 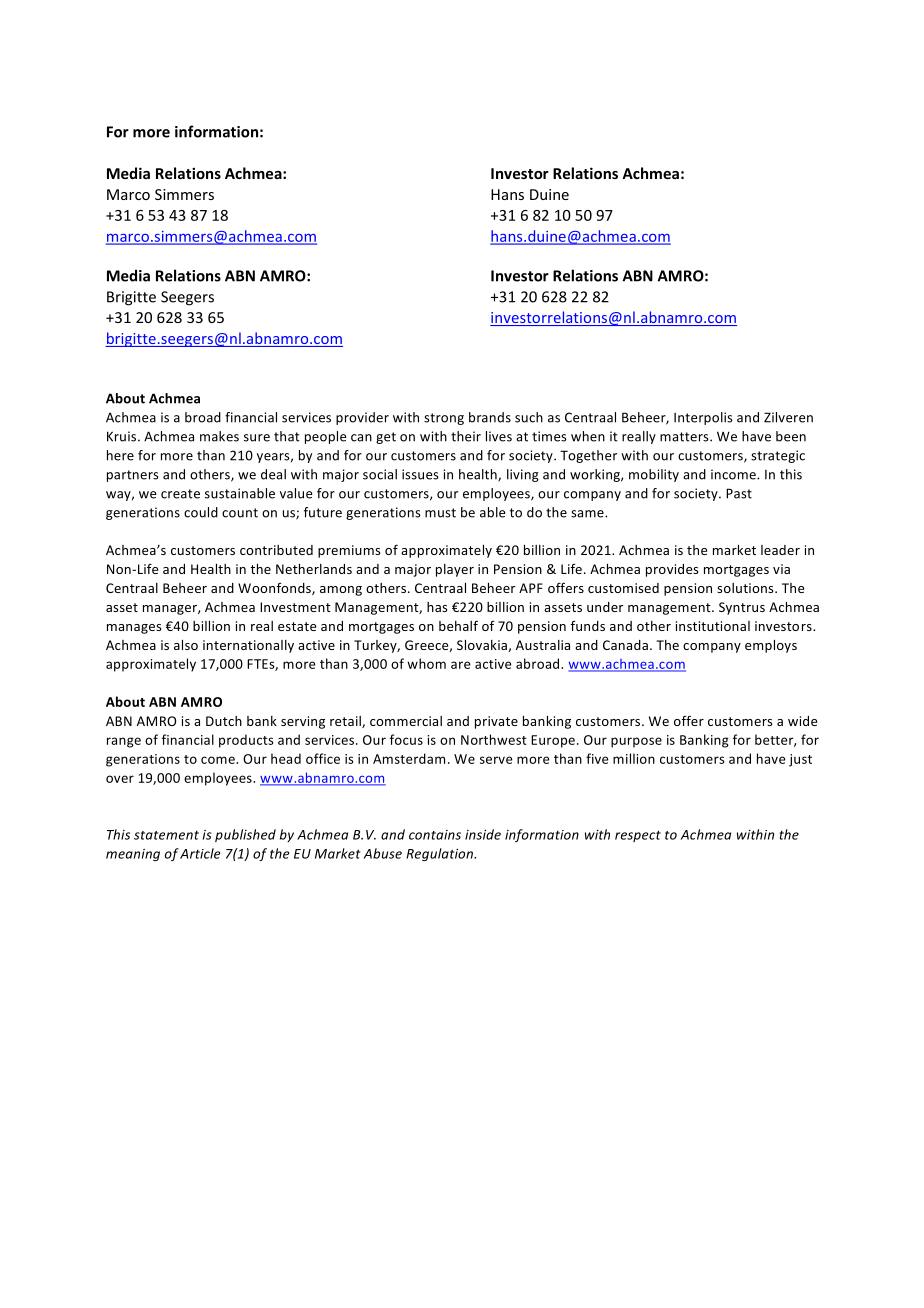 I want to click on leader, so click(x=780, y=550).
